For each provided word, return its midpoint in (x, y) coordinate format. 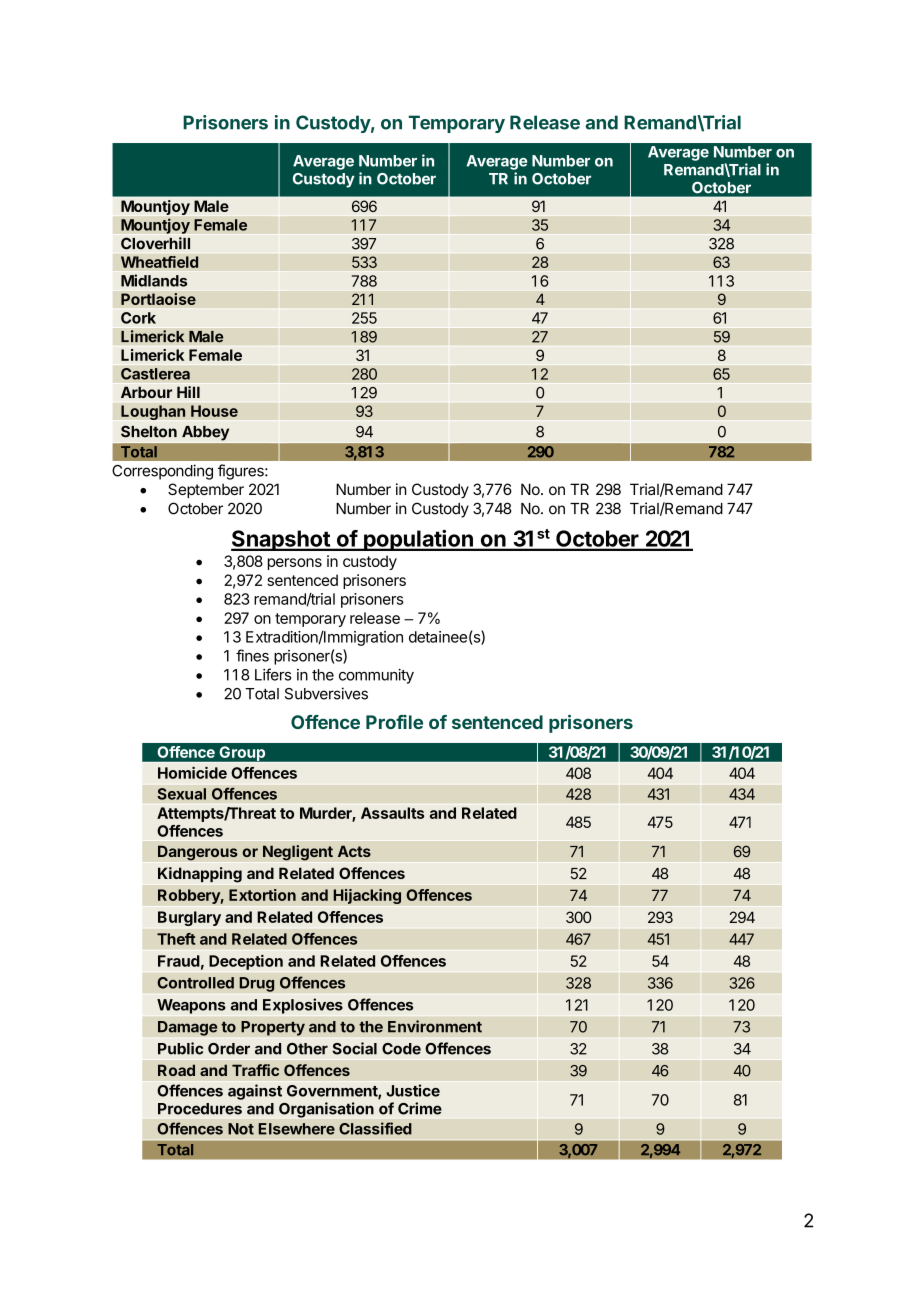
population (418, 540)
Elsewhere (296, 1129)
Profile (394, 722)
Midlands (154, 280)
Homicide (192, 772)
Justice (413, 1090)
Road (176, 1070)
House (214, 411)
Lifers (273, 674)
